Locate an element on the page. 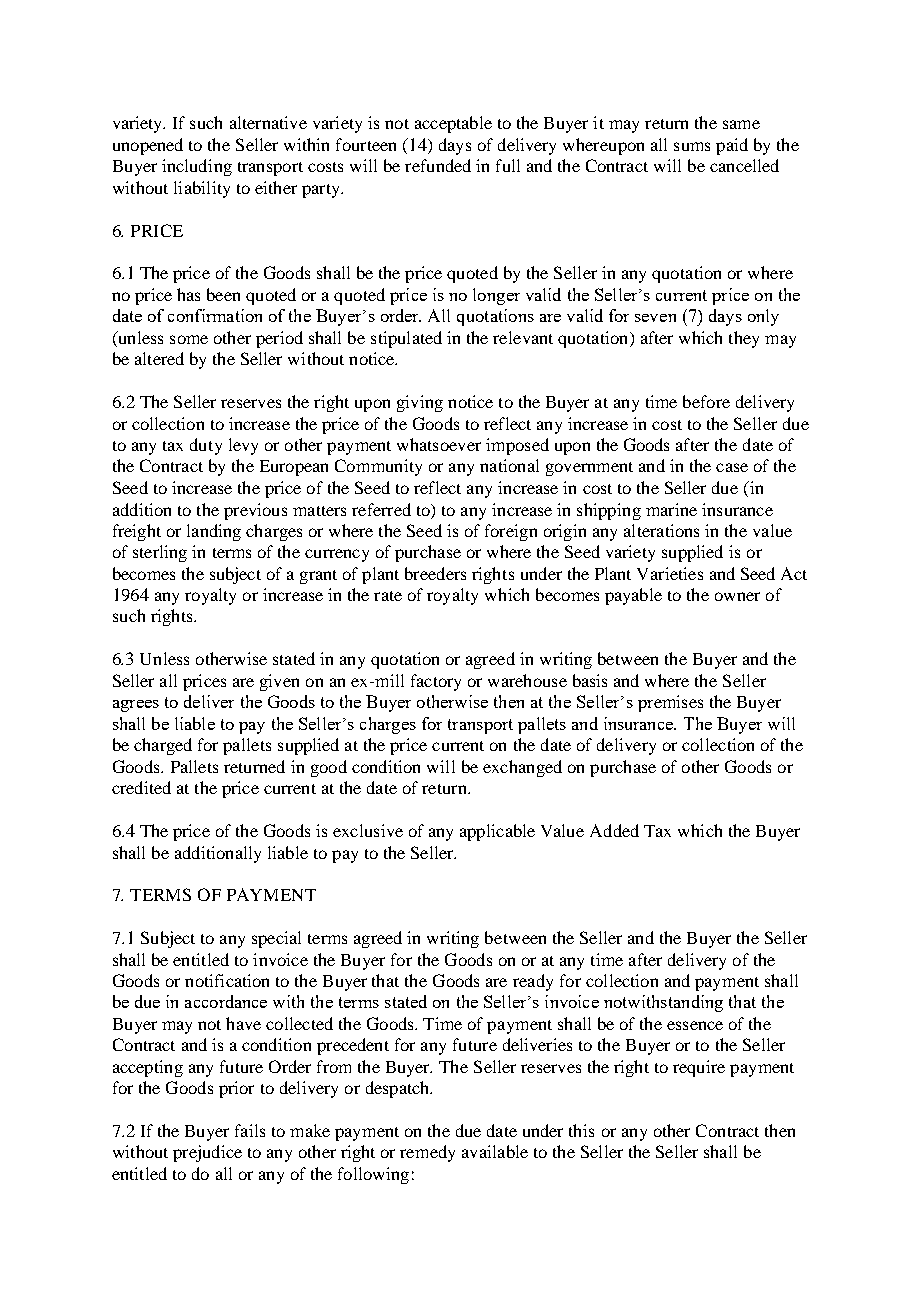 The width and height of the image is (924, 1308). exchanged is located at coordinates (522, 768).
